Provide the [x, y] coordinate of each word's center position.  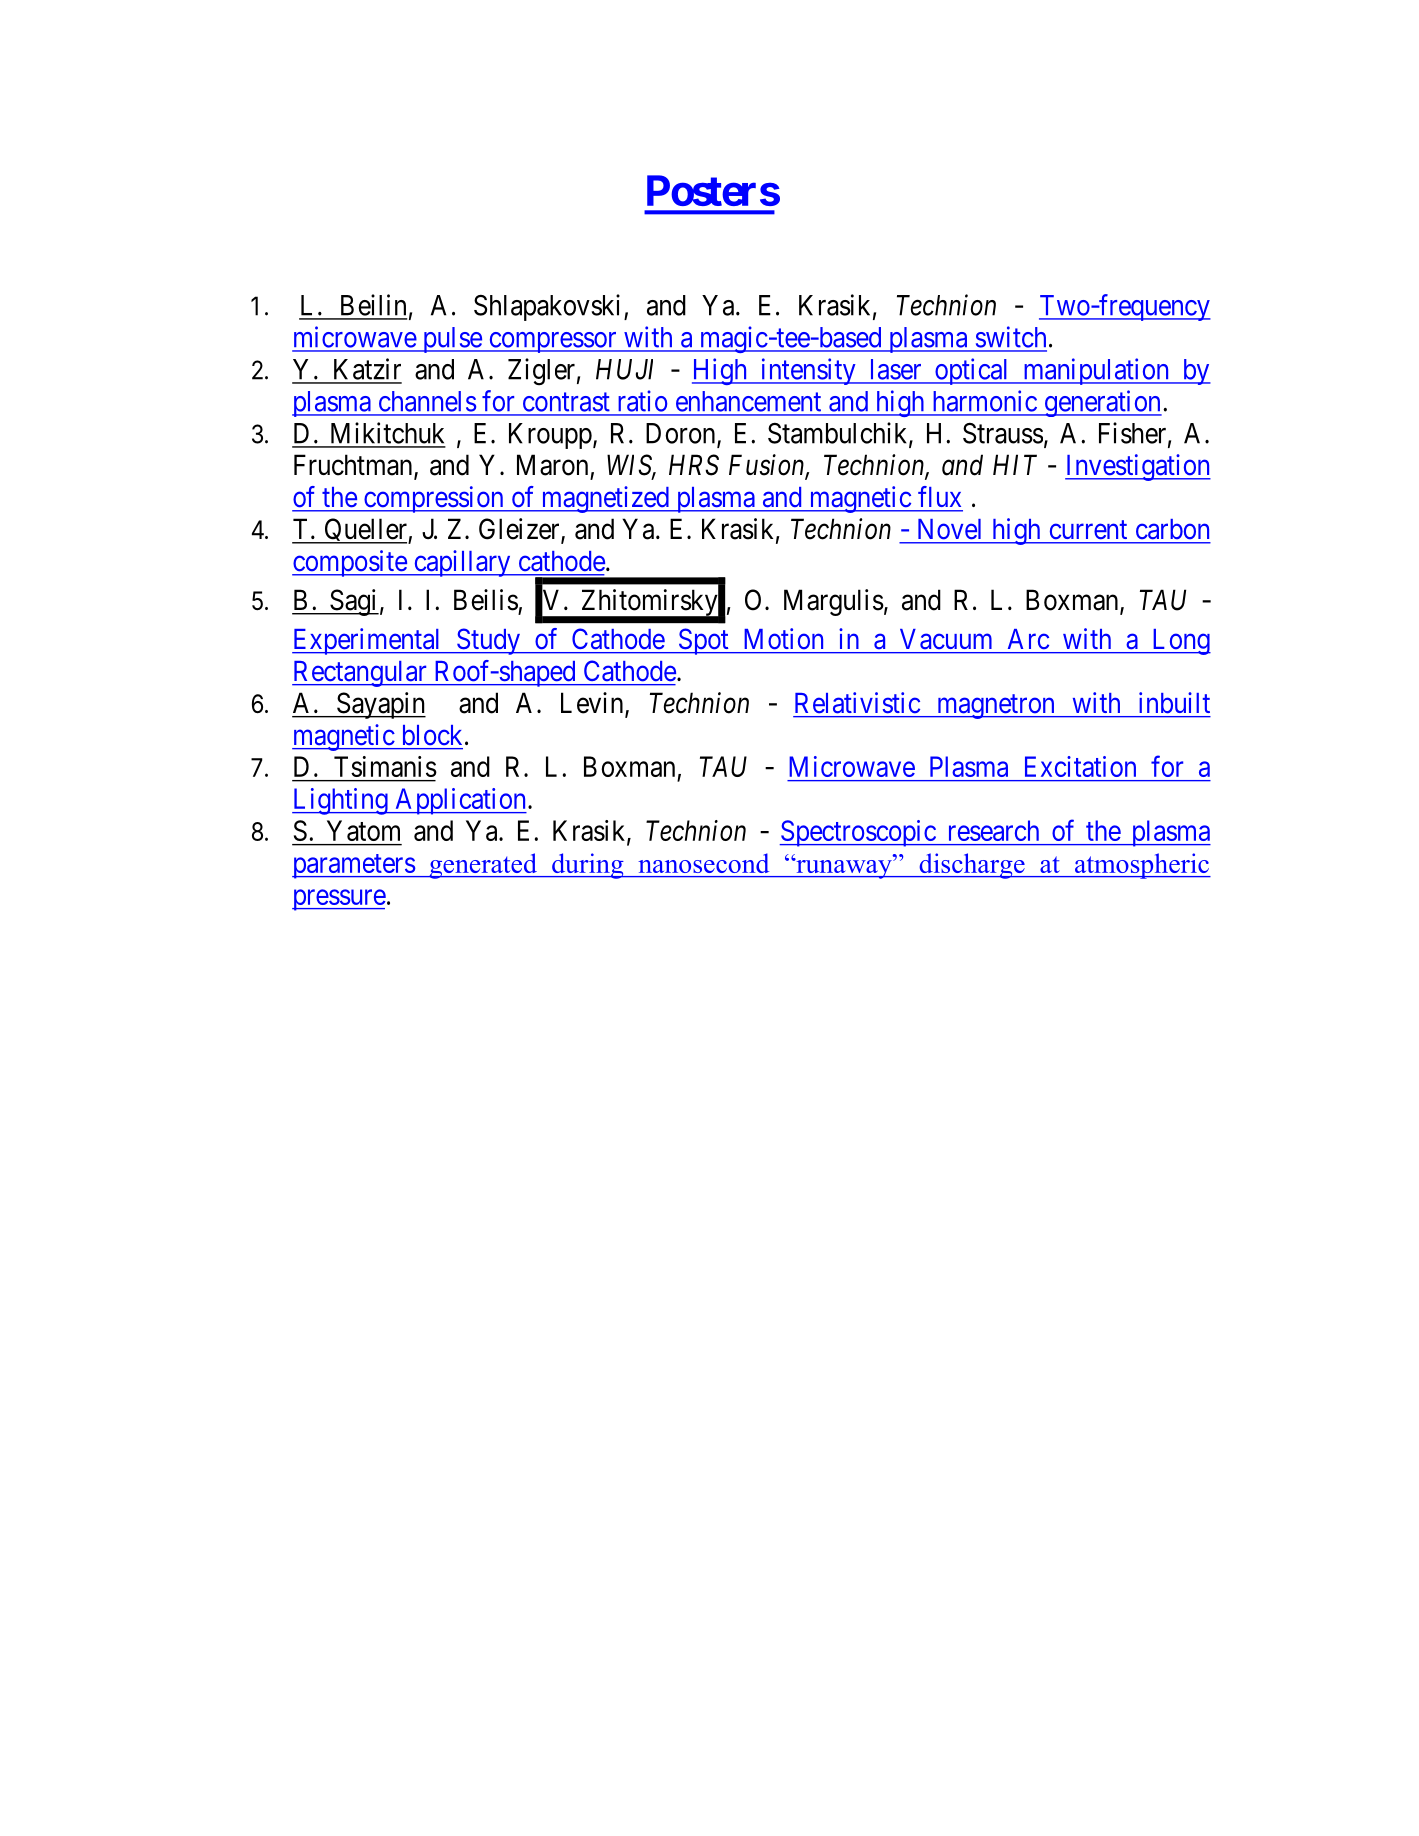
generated [483, 866]
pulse [451, 340]
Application [460, 801]
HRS [694, 465]
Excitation [1080, 766]
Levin [593, 704]
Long [1180, 642]
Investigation [1138, 467]
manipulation [1096, 371]
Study [488, 641]
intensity [808, 371]
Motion [784, 638]
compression [433, 499]
